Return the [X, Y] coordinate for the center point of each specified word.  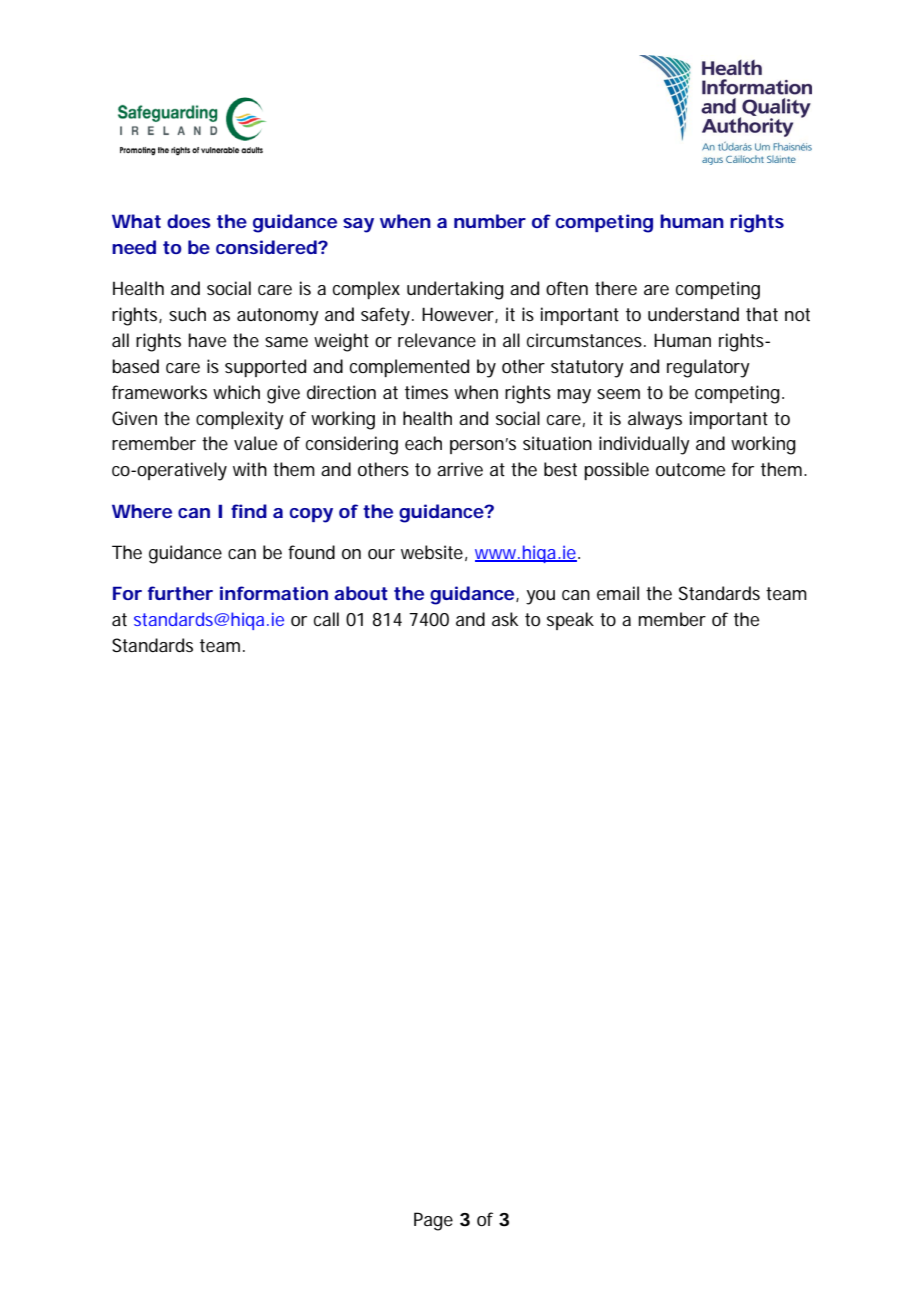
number [490, 221]
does [189, 221]
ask [505, 619]
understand [693, 314]
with [250, 469]
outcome [690, 469]
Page [433, 1221]
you [540, 597]
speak [570, 621]
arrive [460, 469]
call [326, 619]
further [180, 593]
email [618, 593]
